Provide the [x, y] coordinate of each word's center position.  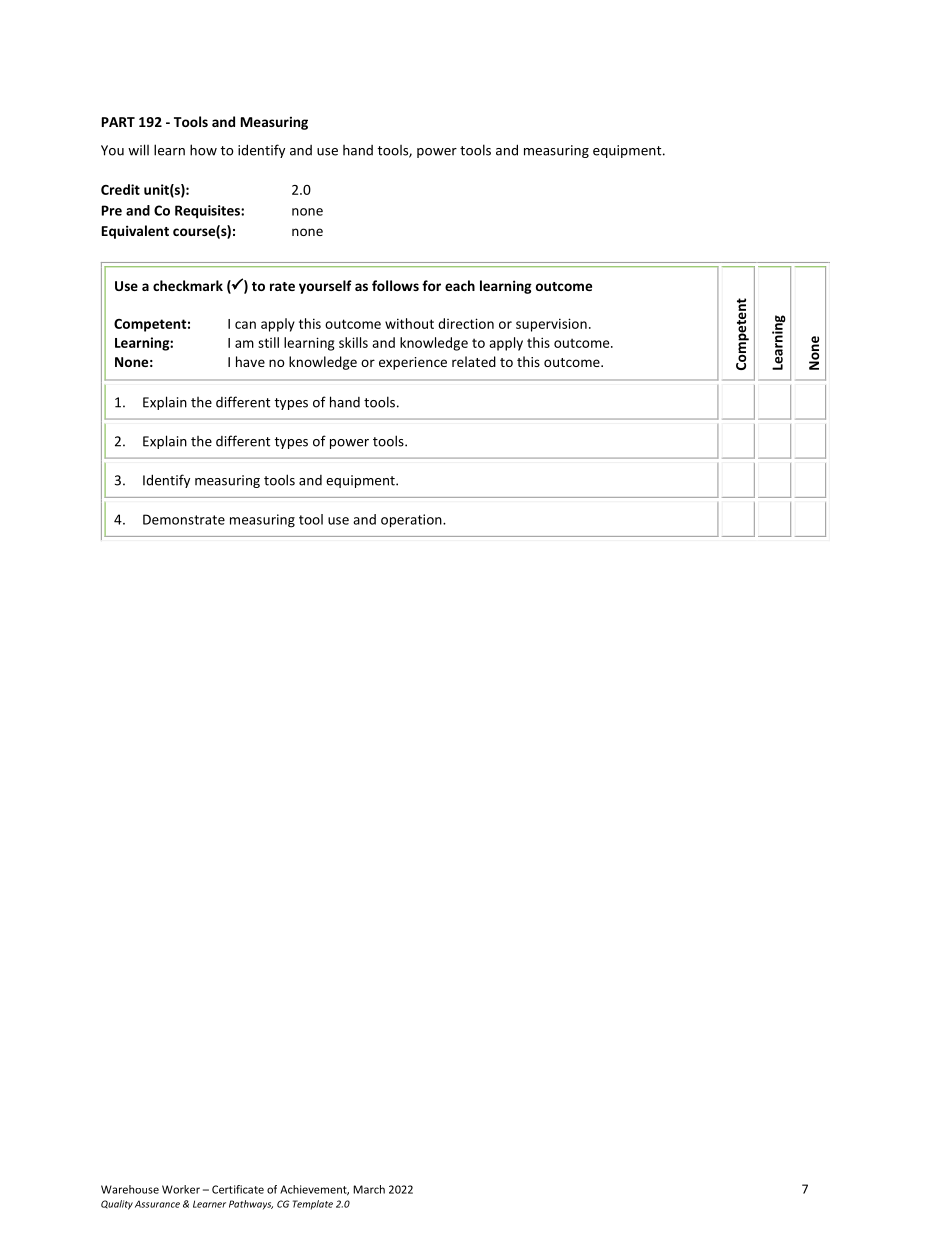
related [474, 361]
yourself [325, 287]
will [138, 150]
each [460, 285]
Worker [181, 1189]
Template [313, 1205]
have [250, 361]
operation [412, 521]
